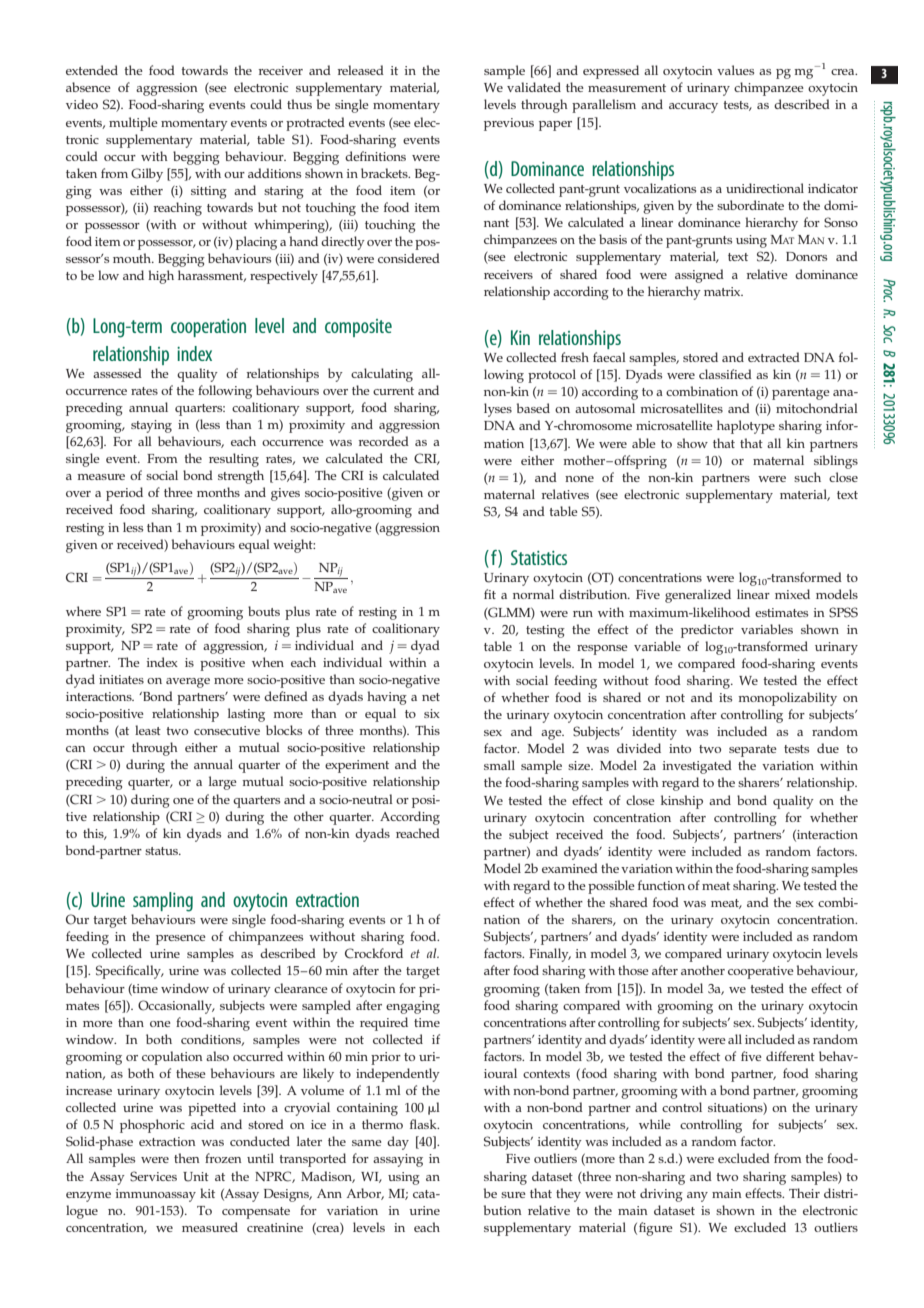  What do you see at coordinates (398, 1143) in the image?
I see `day` at bounding box center [398, 1143].
